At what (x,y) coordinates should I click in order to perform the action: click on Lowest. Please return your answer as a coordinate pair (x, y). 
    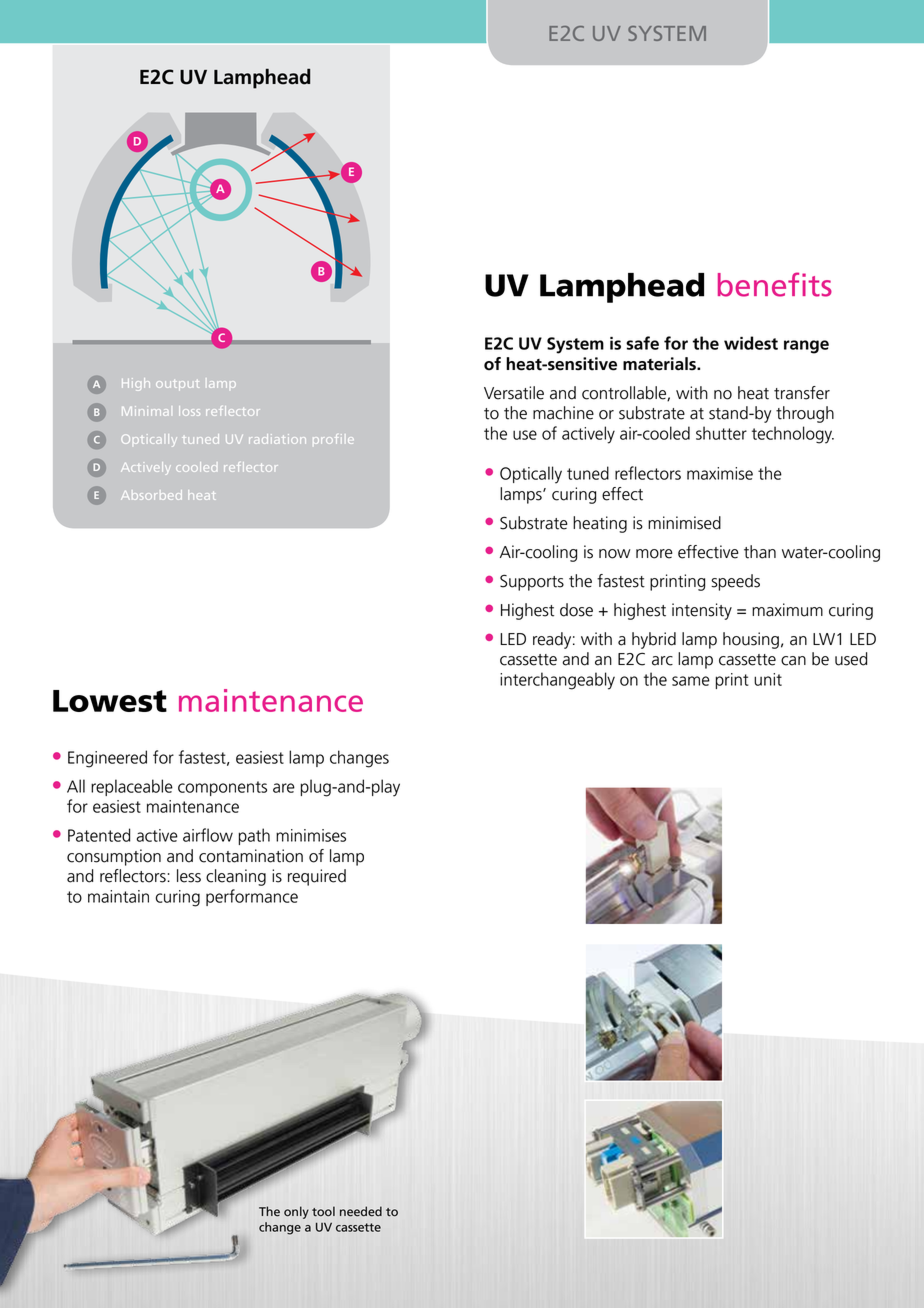
    Looking at the image, I should click on (110, 701).
